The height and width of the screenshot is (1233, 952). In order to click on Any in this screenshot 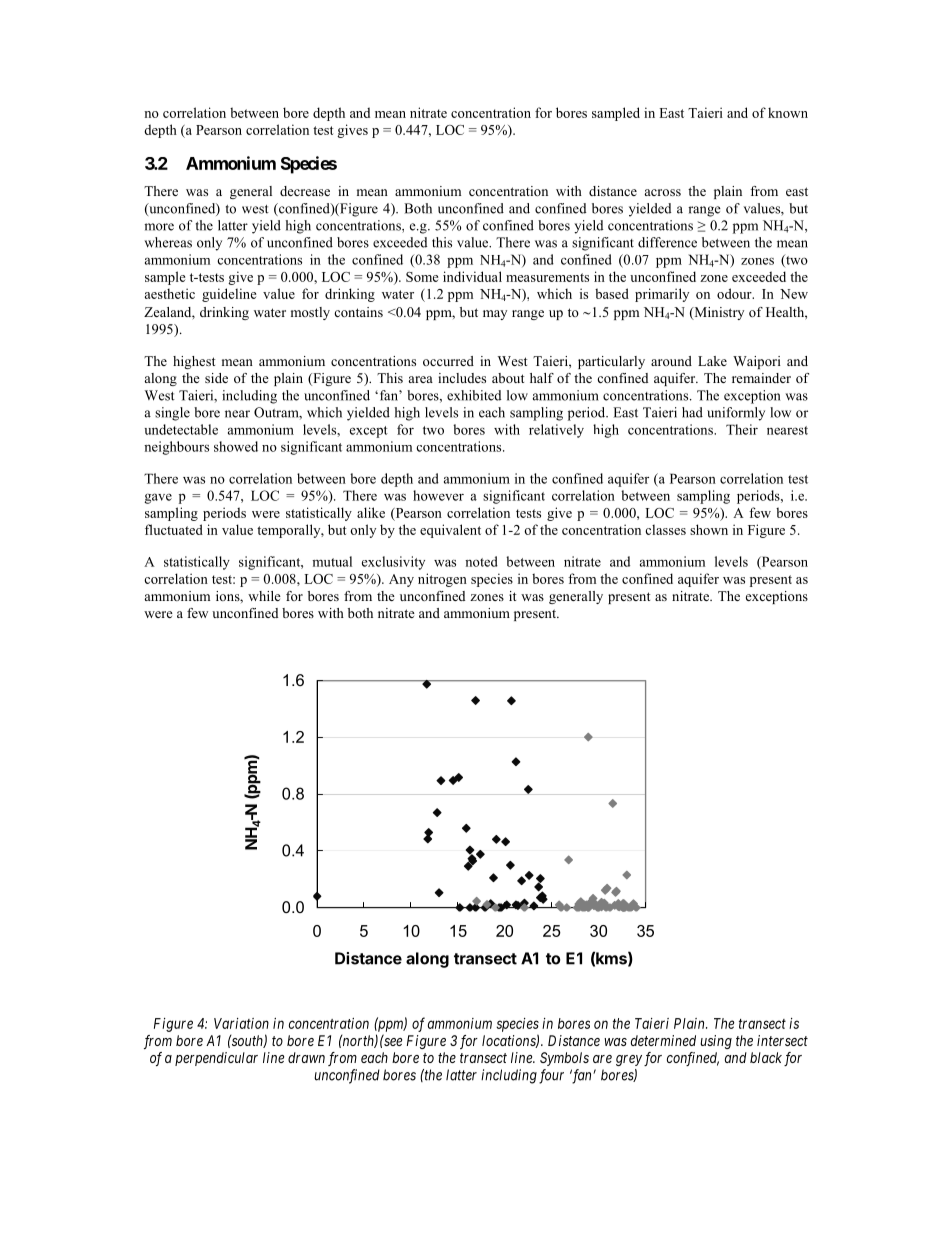, I will do `click(401, 580)`.
